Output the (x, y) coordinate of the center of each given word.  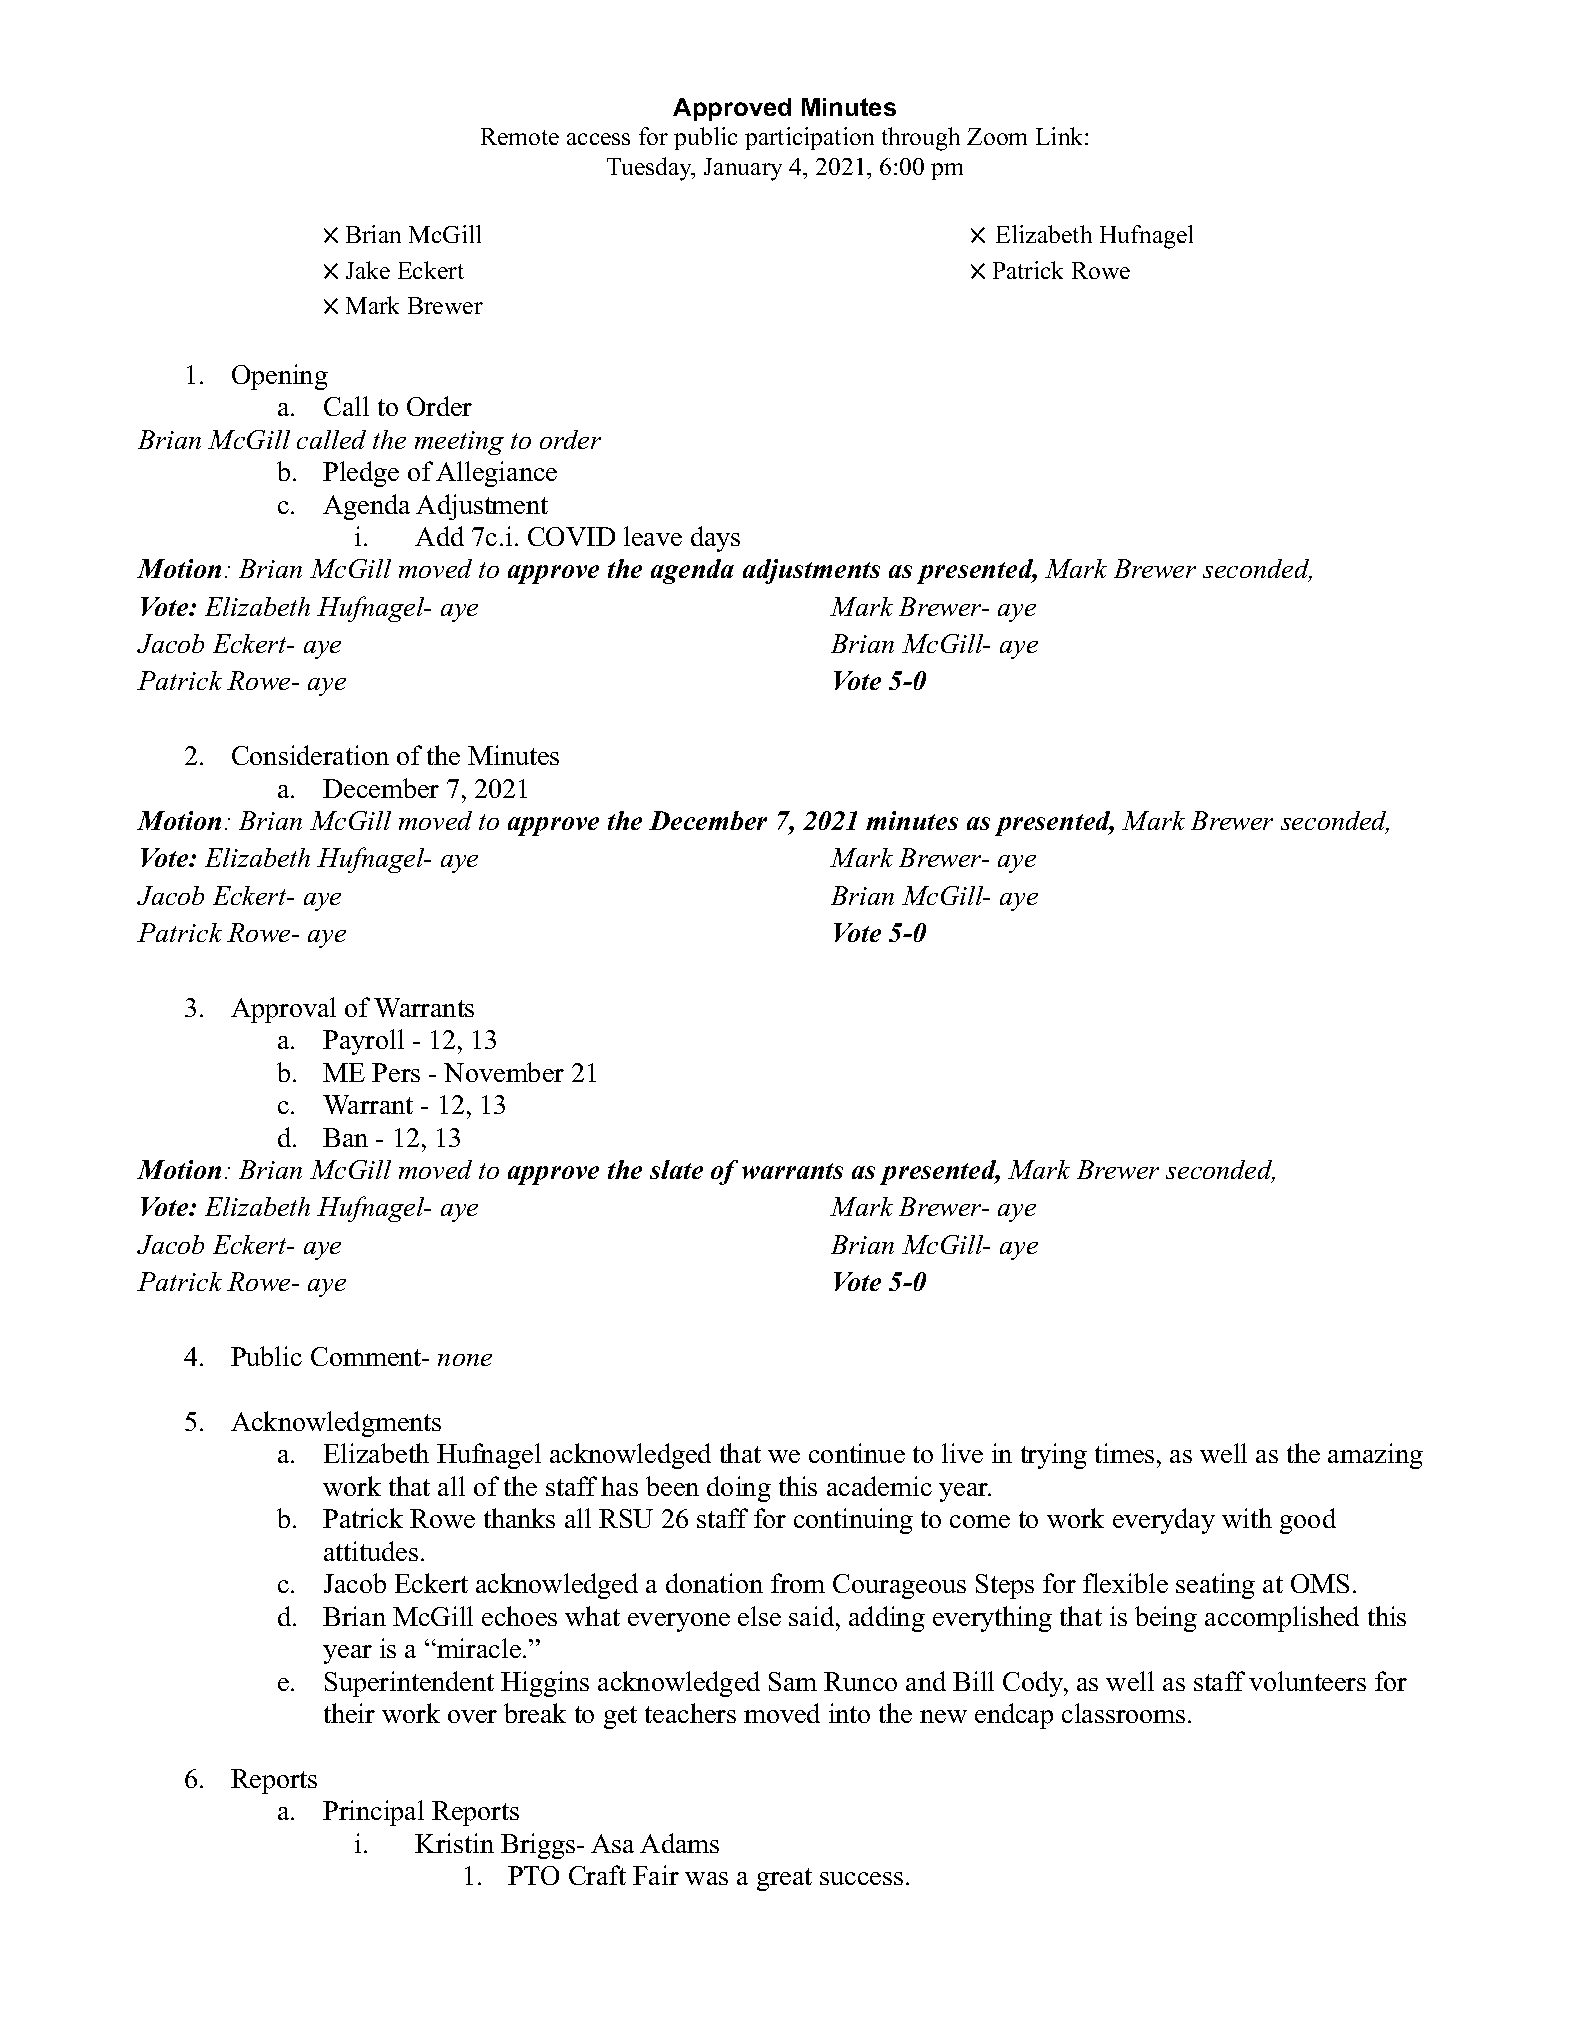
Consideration (310, 755)
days (715, 539)
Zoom (997, 136)
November (504, 1072)
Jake (368, 270)
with (1247, 1518)
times (1124, 1453)
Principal (373, 1813)
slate (676, 1169)
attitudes (371, 1551)
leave (653, 536)
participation (809, 138)
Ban (345, 1137)
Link (1061, 136)
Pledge (361, 474)
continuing (853, 1521)
